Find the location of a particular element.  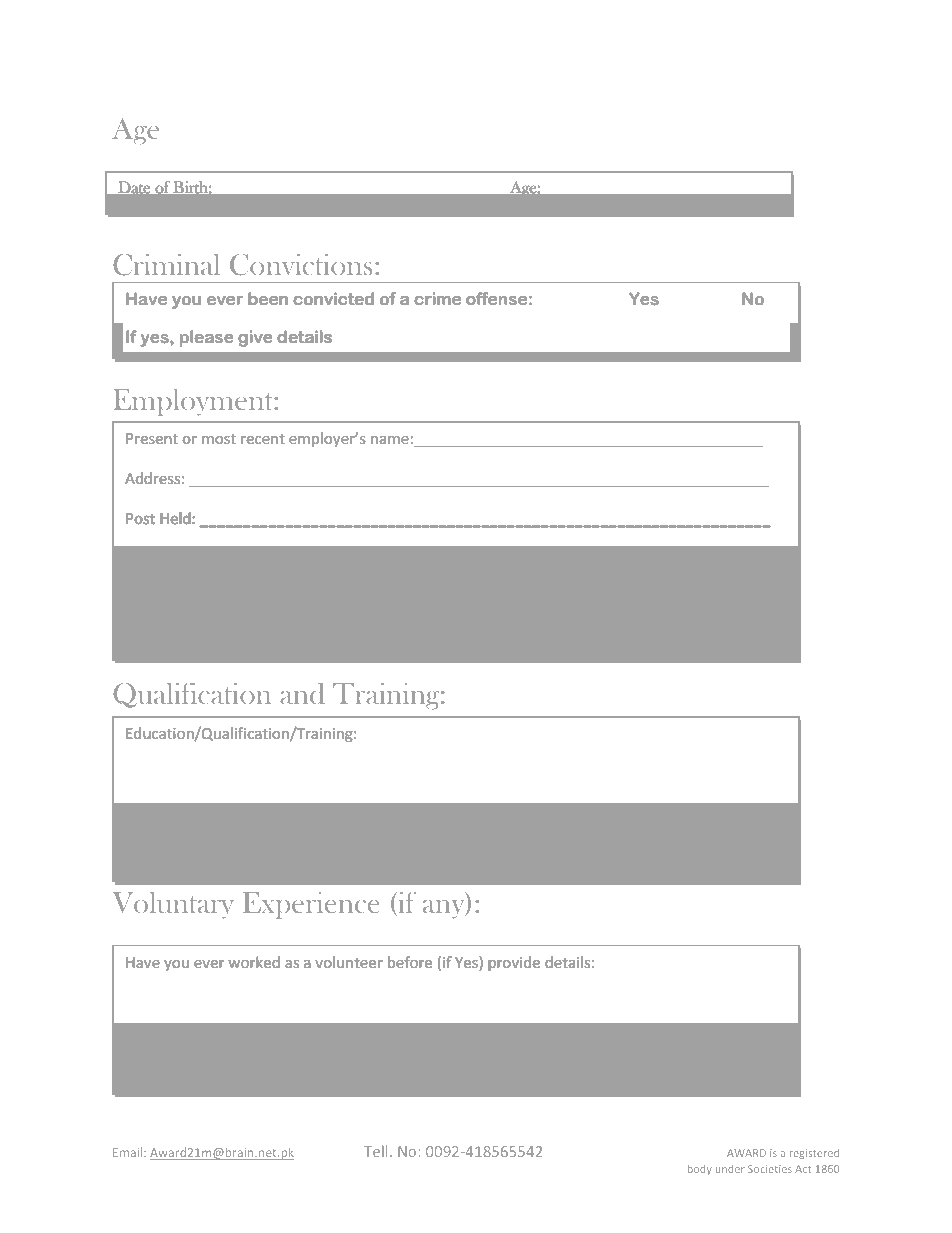

Email is located at coordinates (129, 1152).
